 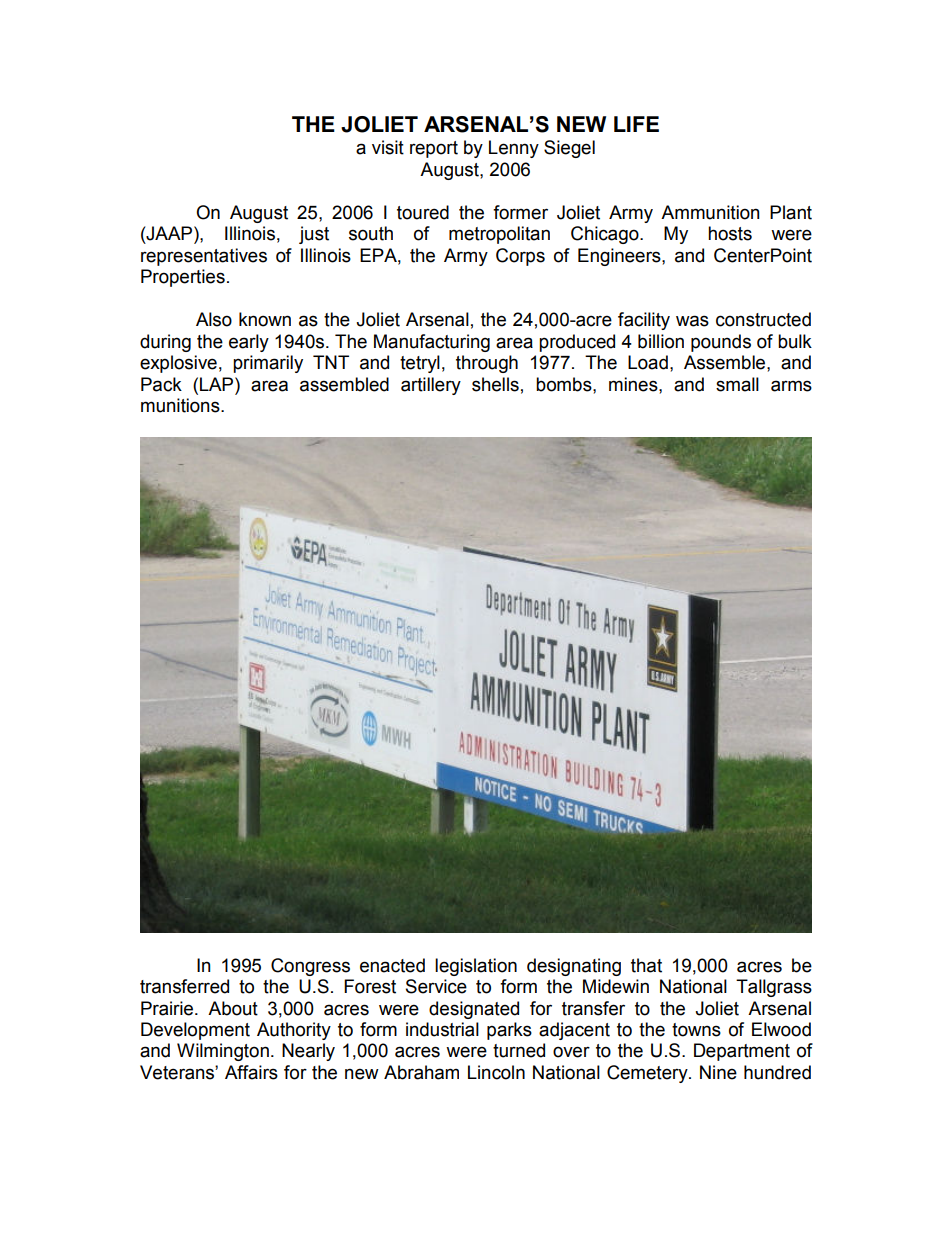 I want to click on that, so click(x=646, y=965).
